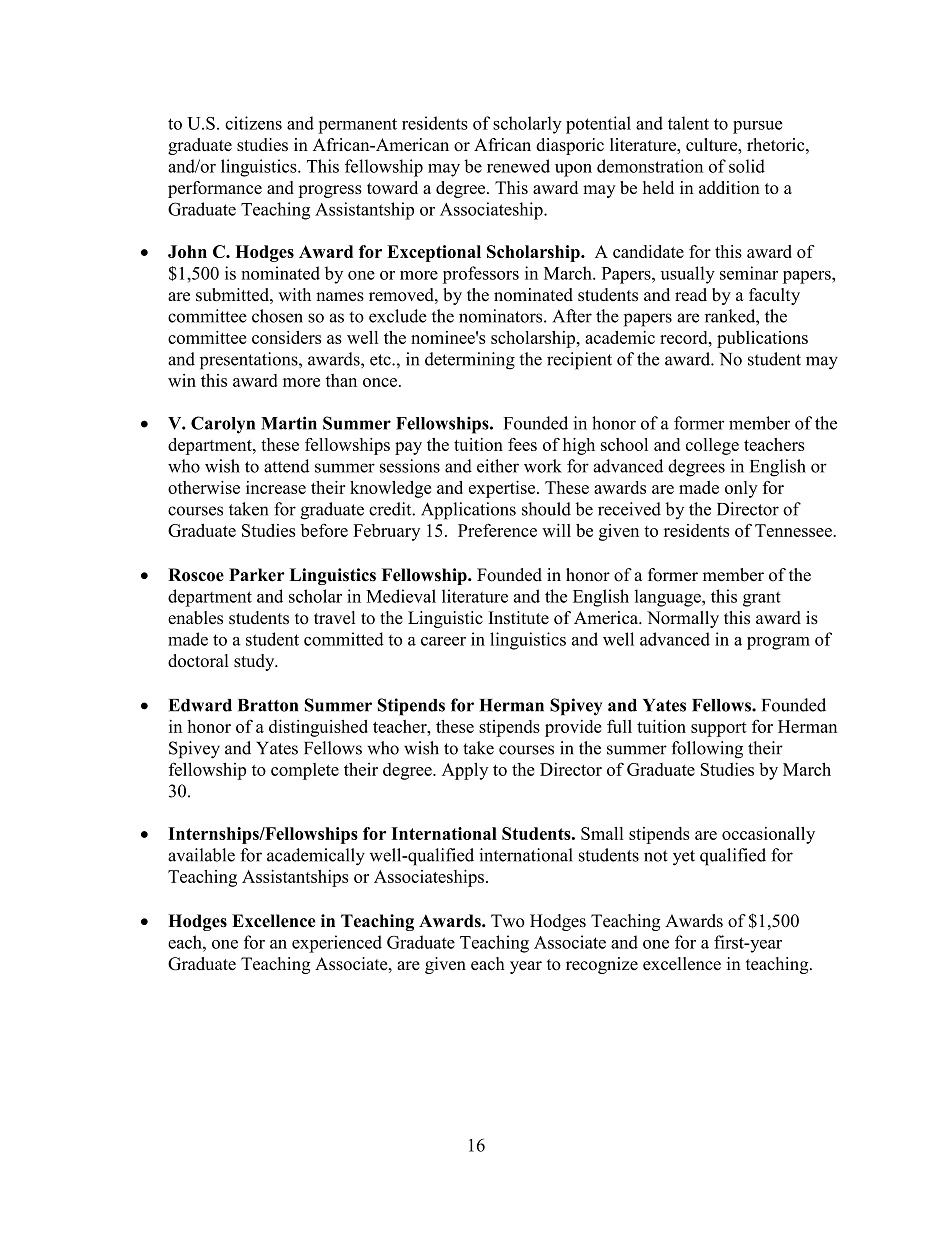 The width and height of the screenshot is (952, 1233). What do you see at coordinates (255, 662) in the screenshot?
I see `study` at bounding box center [255, 662].
